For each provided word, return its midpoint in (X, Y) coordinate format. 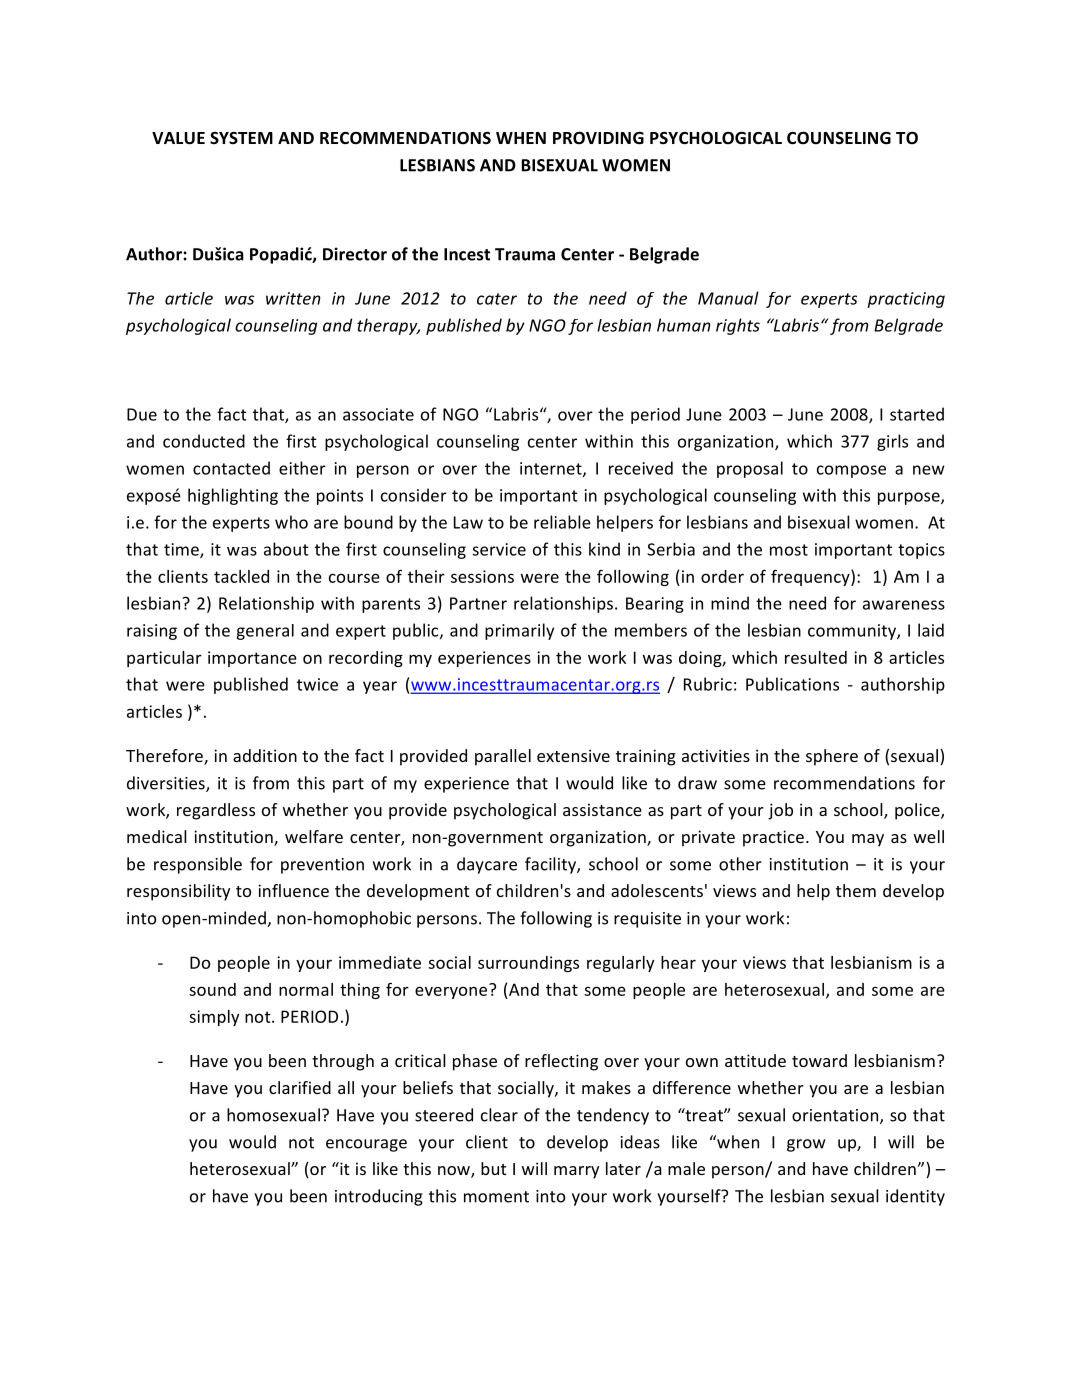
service (499, 549)
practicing (906, 300)
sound (212, 989)
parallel (503, 757)
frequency (811, 577)
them (856, 890)
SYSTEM (241, 138)
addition (265, 755)
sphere (832, 757)
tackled (241, 576)
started (917, 414)
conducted (204, 441)
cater (497, 299)
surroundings (528, 964)
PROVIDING (598, 137)
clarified (300, 1087)
